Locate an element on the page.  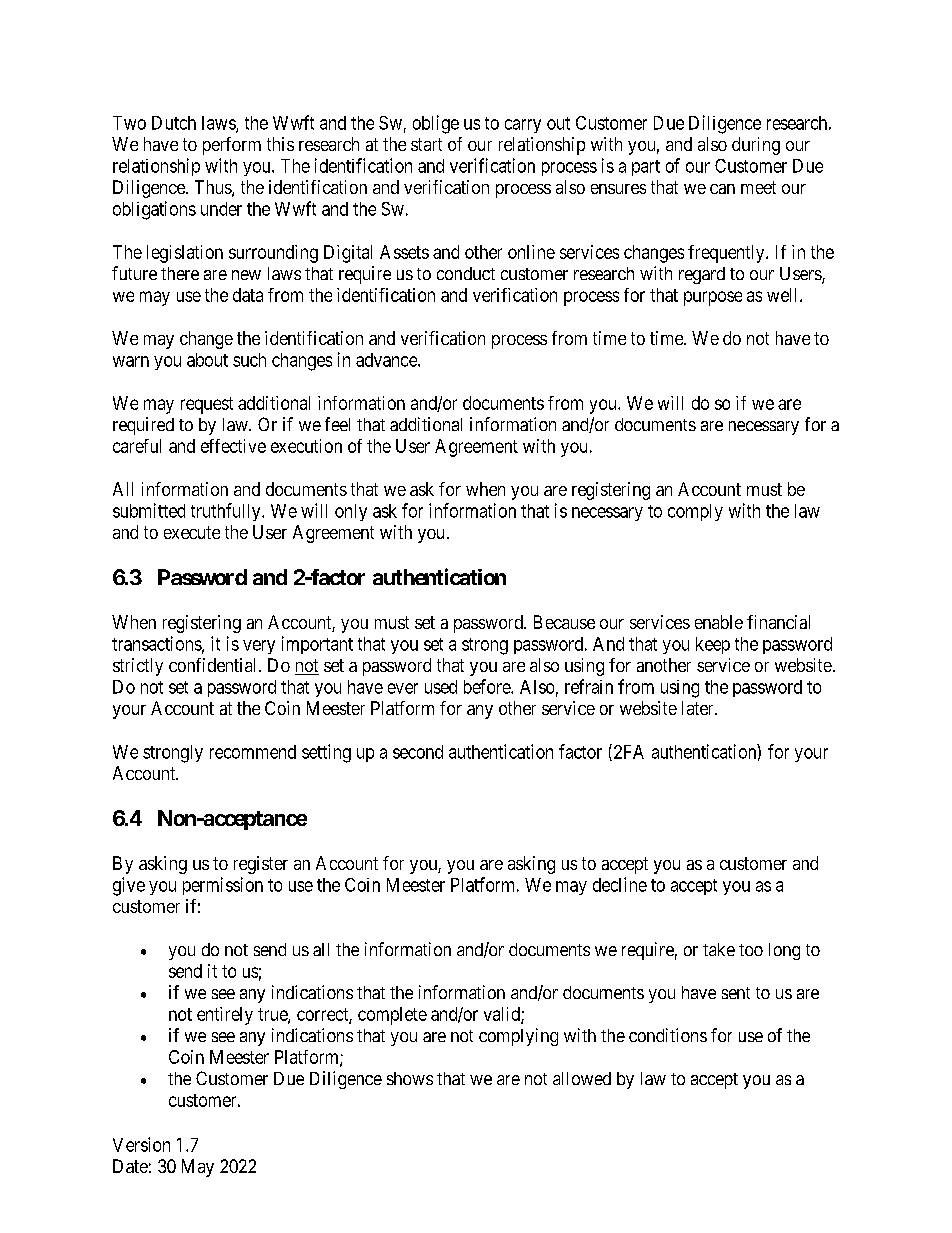
enable is located at coordinates (719, 622).
